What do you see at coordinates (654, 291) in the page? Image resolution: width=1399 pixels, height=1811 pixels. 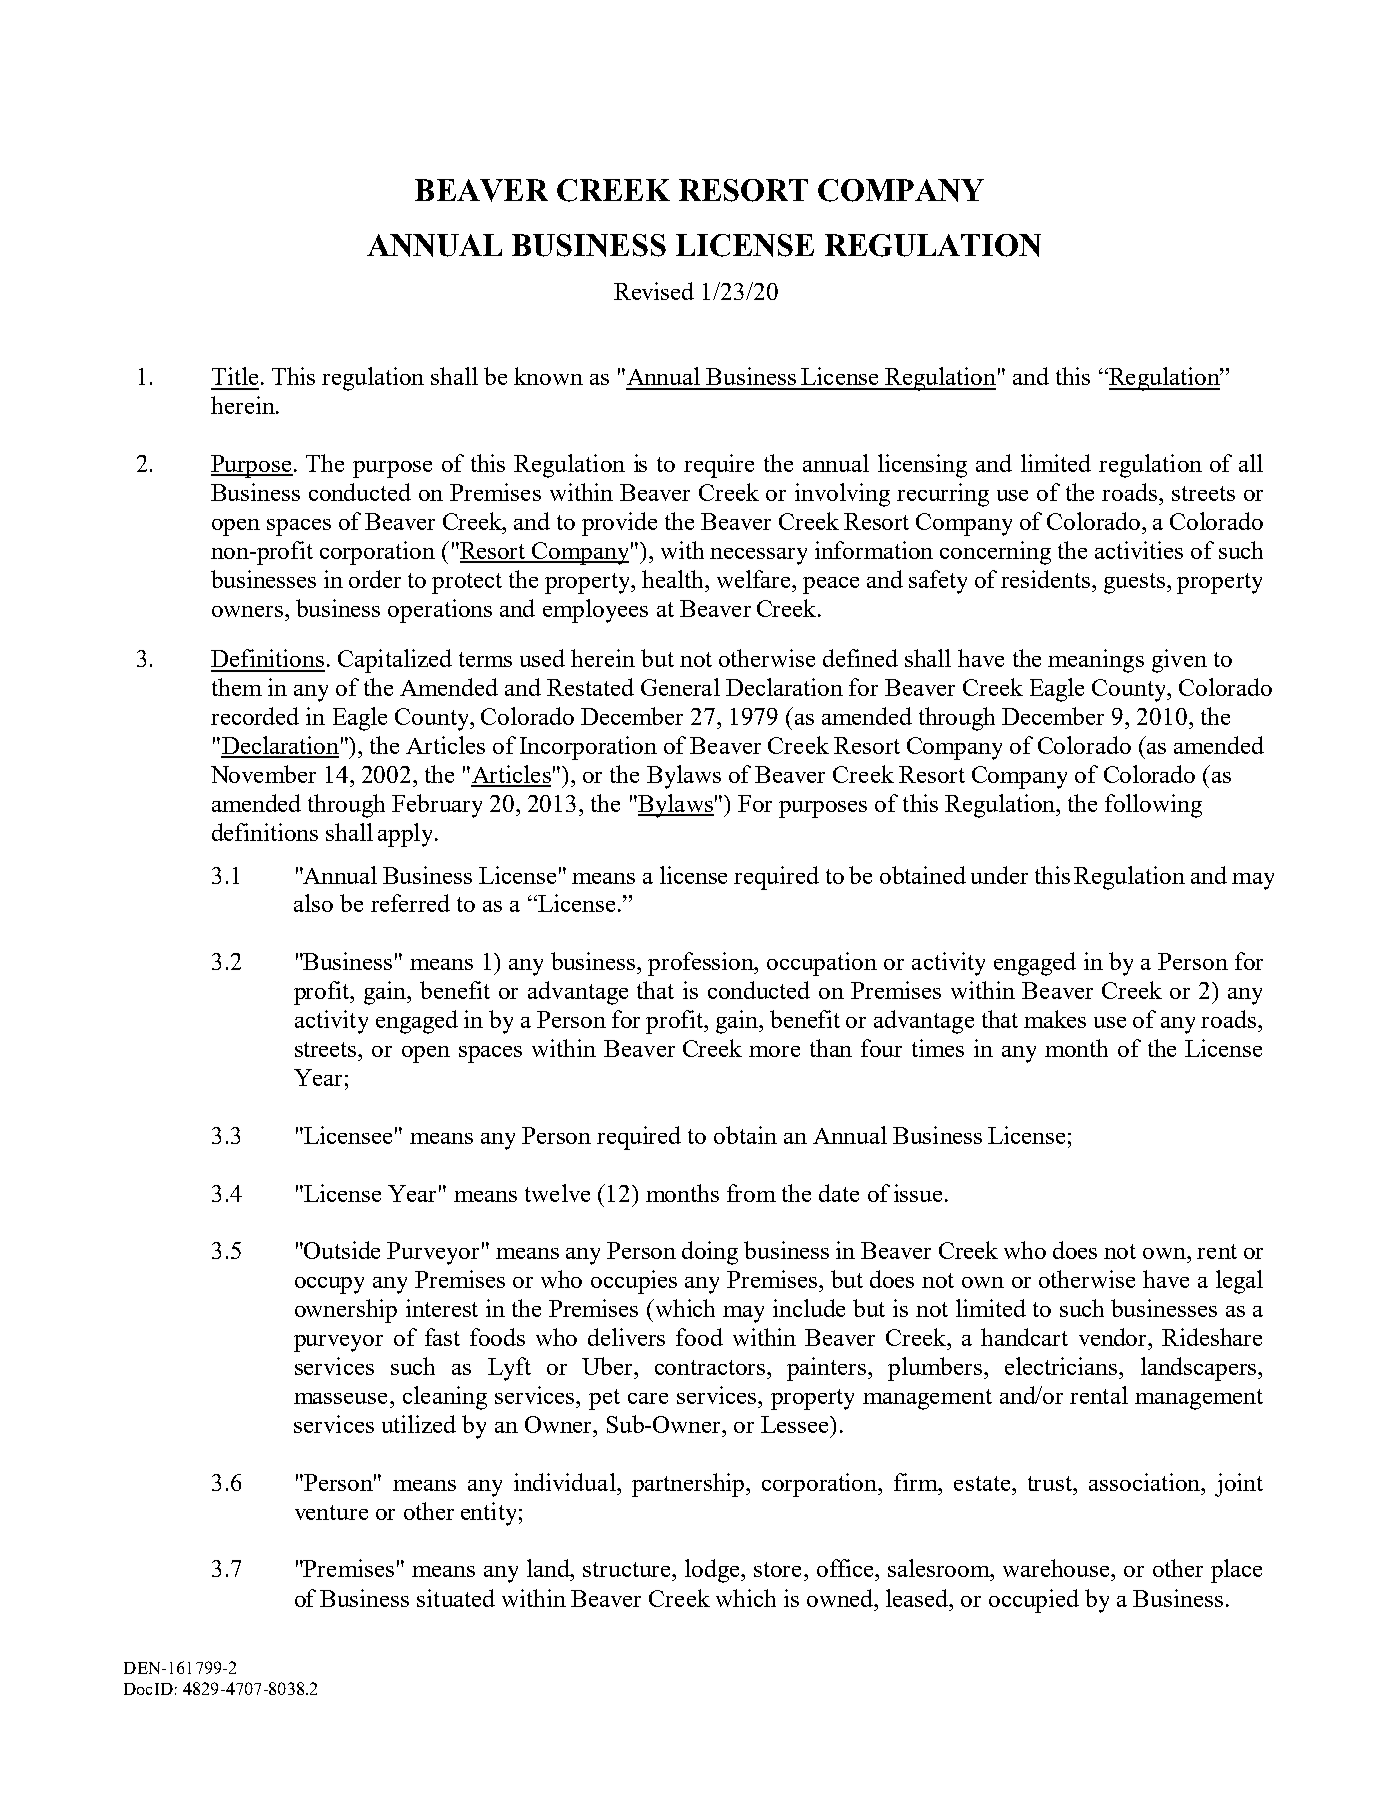 I see `Revised` at bounding box center [654, 291].
